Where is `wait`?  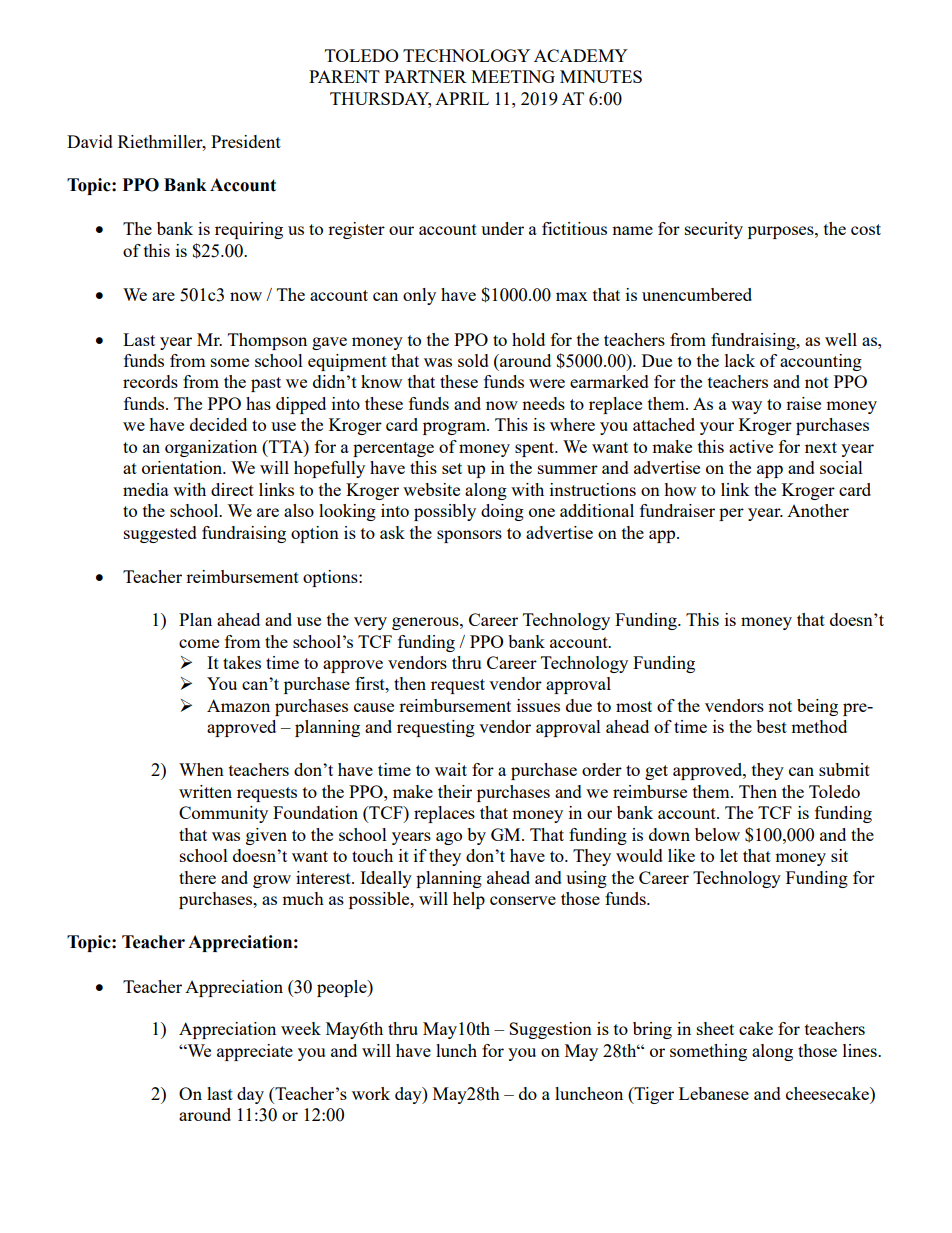
wait is located at coordinates (451, 769).
